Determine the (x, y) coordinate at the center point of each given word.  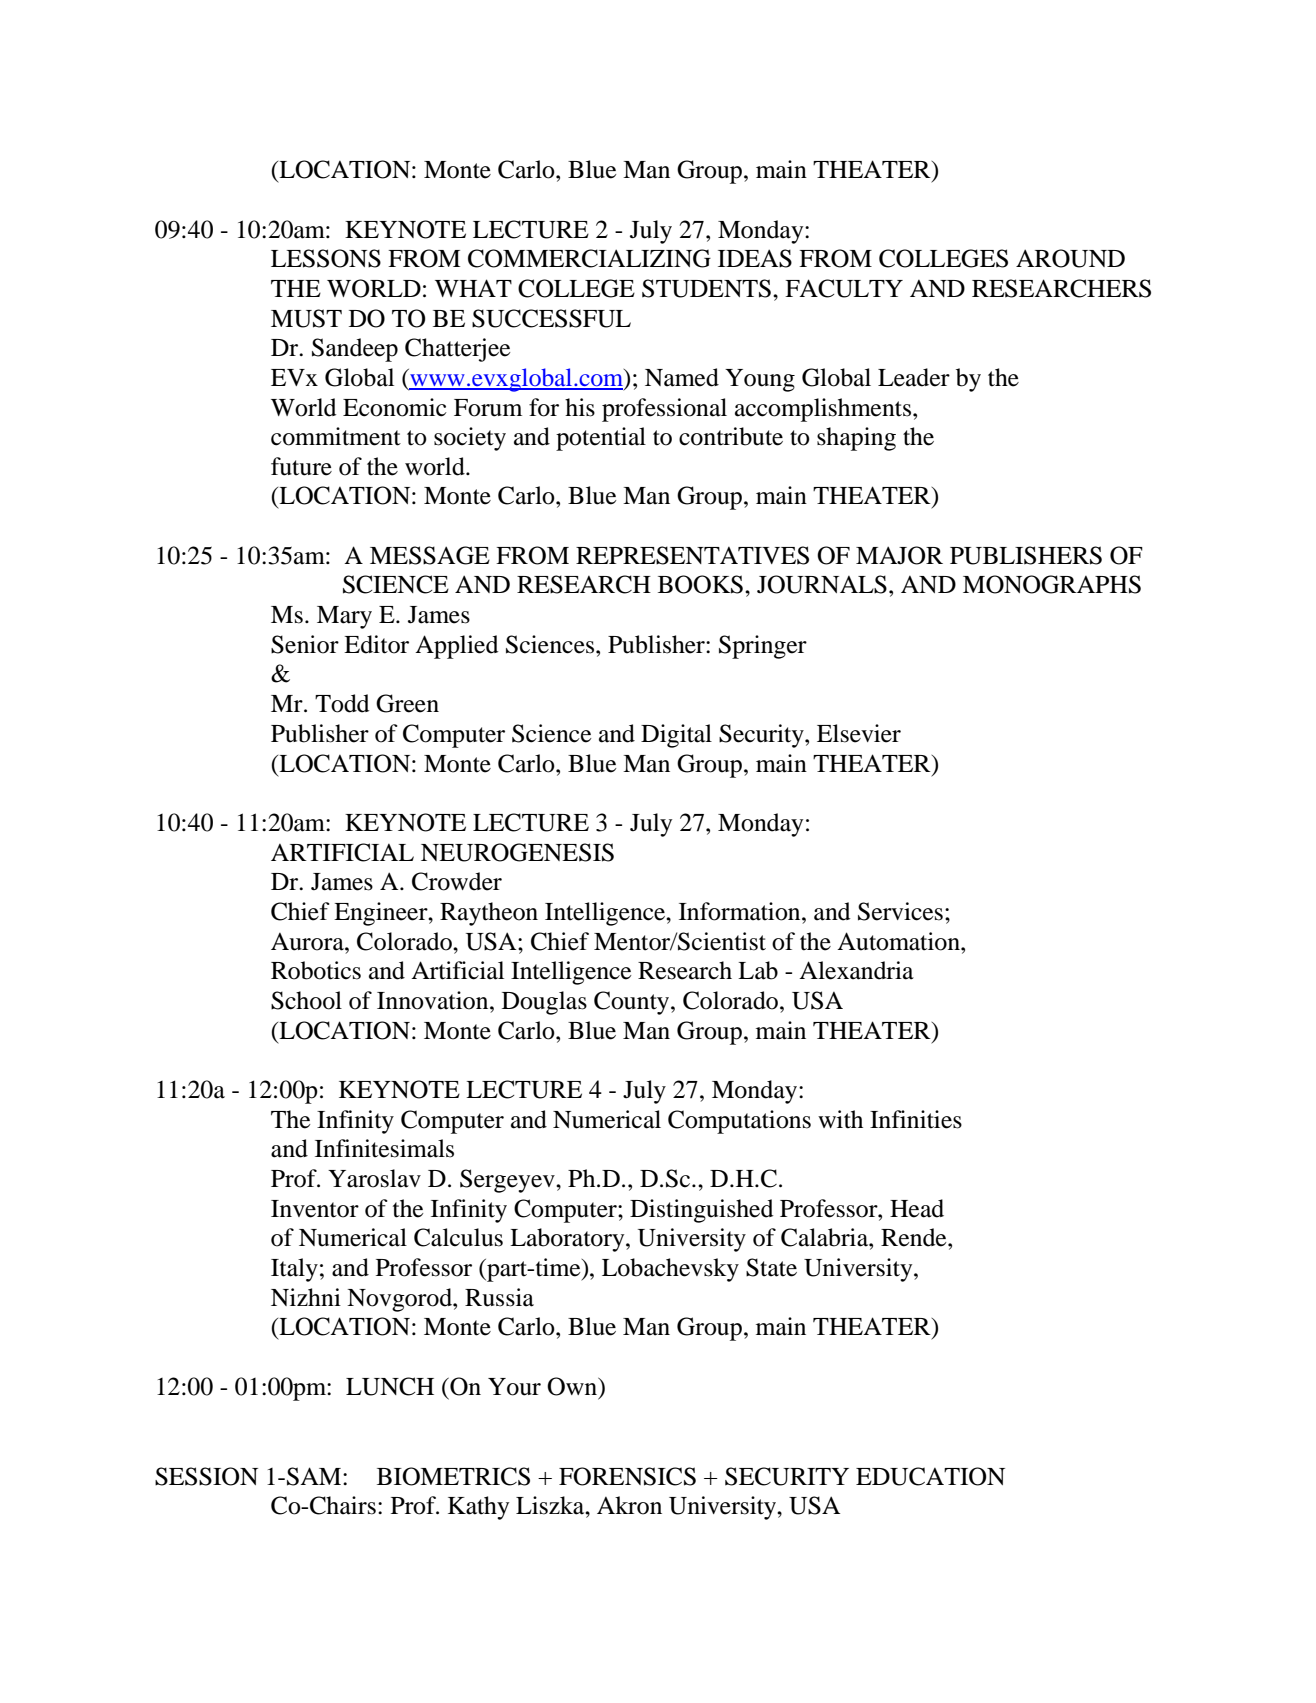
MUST (306, 318)
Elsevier (859, 733)
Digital (676, 736)
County (633, 1003)
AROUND (1070, 258)
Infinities (916, 1119)
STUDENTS (706, 288)
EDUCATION (930, 1476)
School (306, 1000)
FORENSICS (627, 1476)
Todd (342, 703)
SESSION (206, 1476)
